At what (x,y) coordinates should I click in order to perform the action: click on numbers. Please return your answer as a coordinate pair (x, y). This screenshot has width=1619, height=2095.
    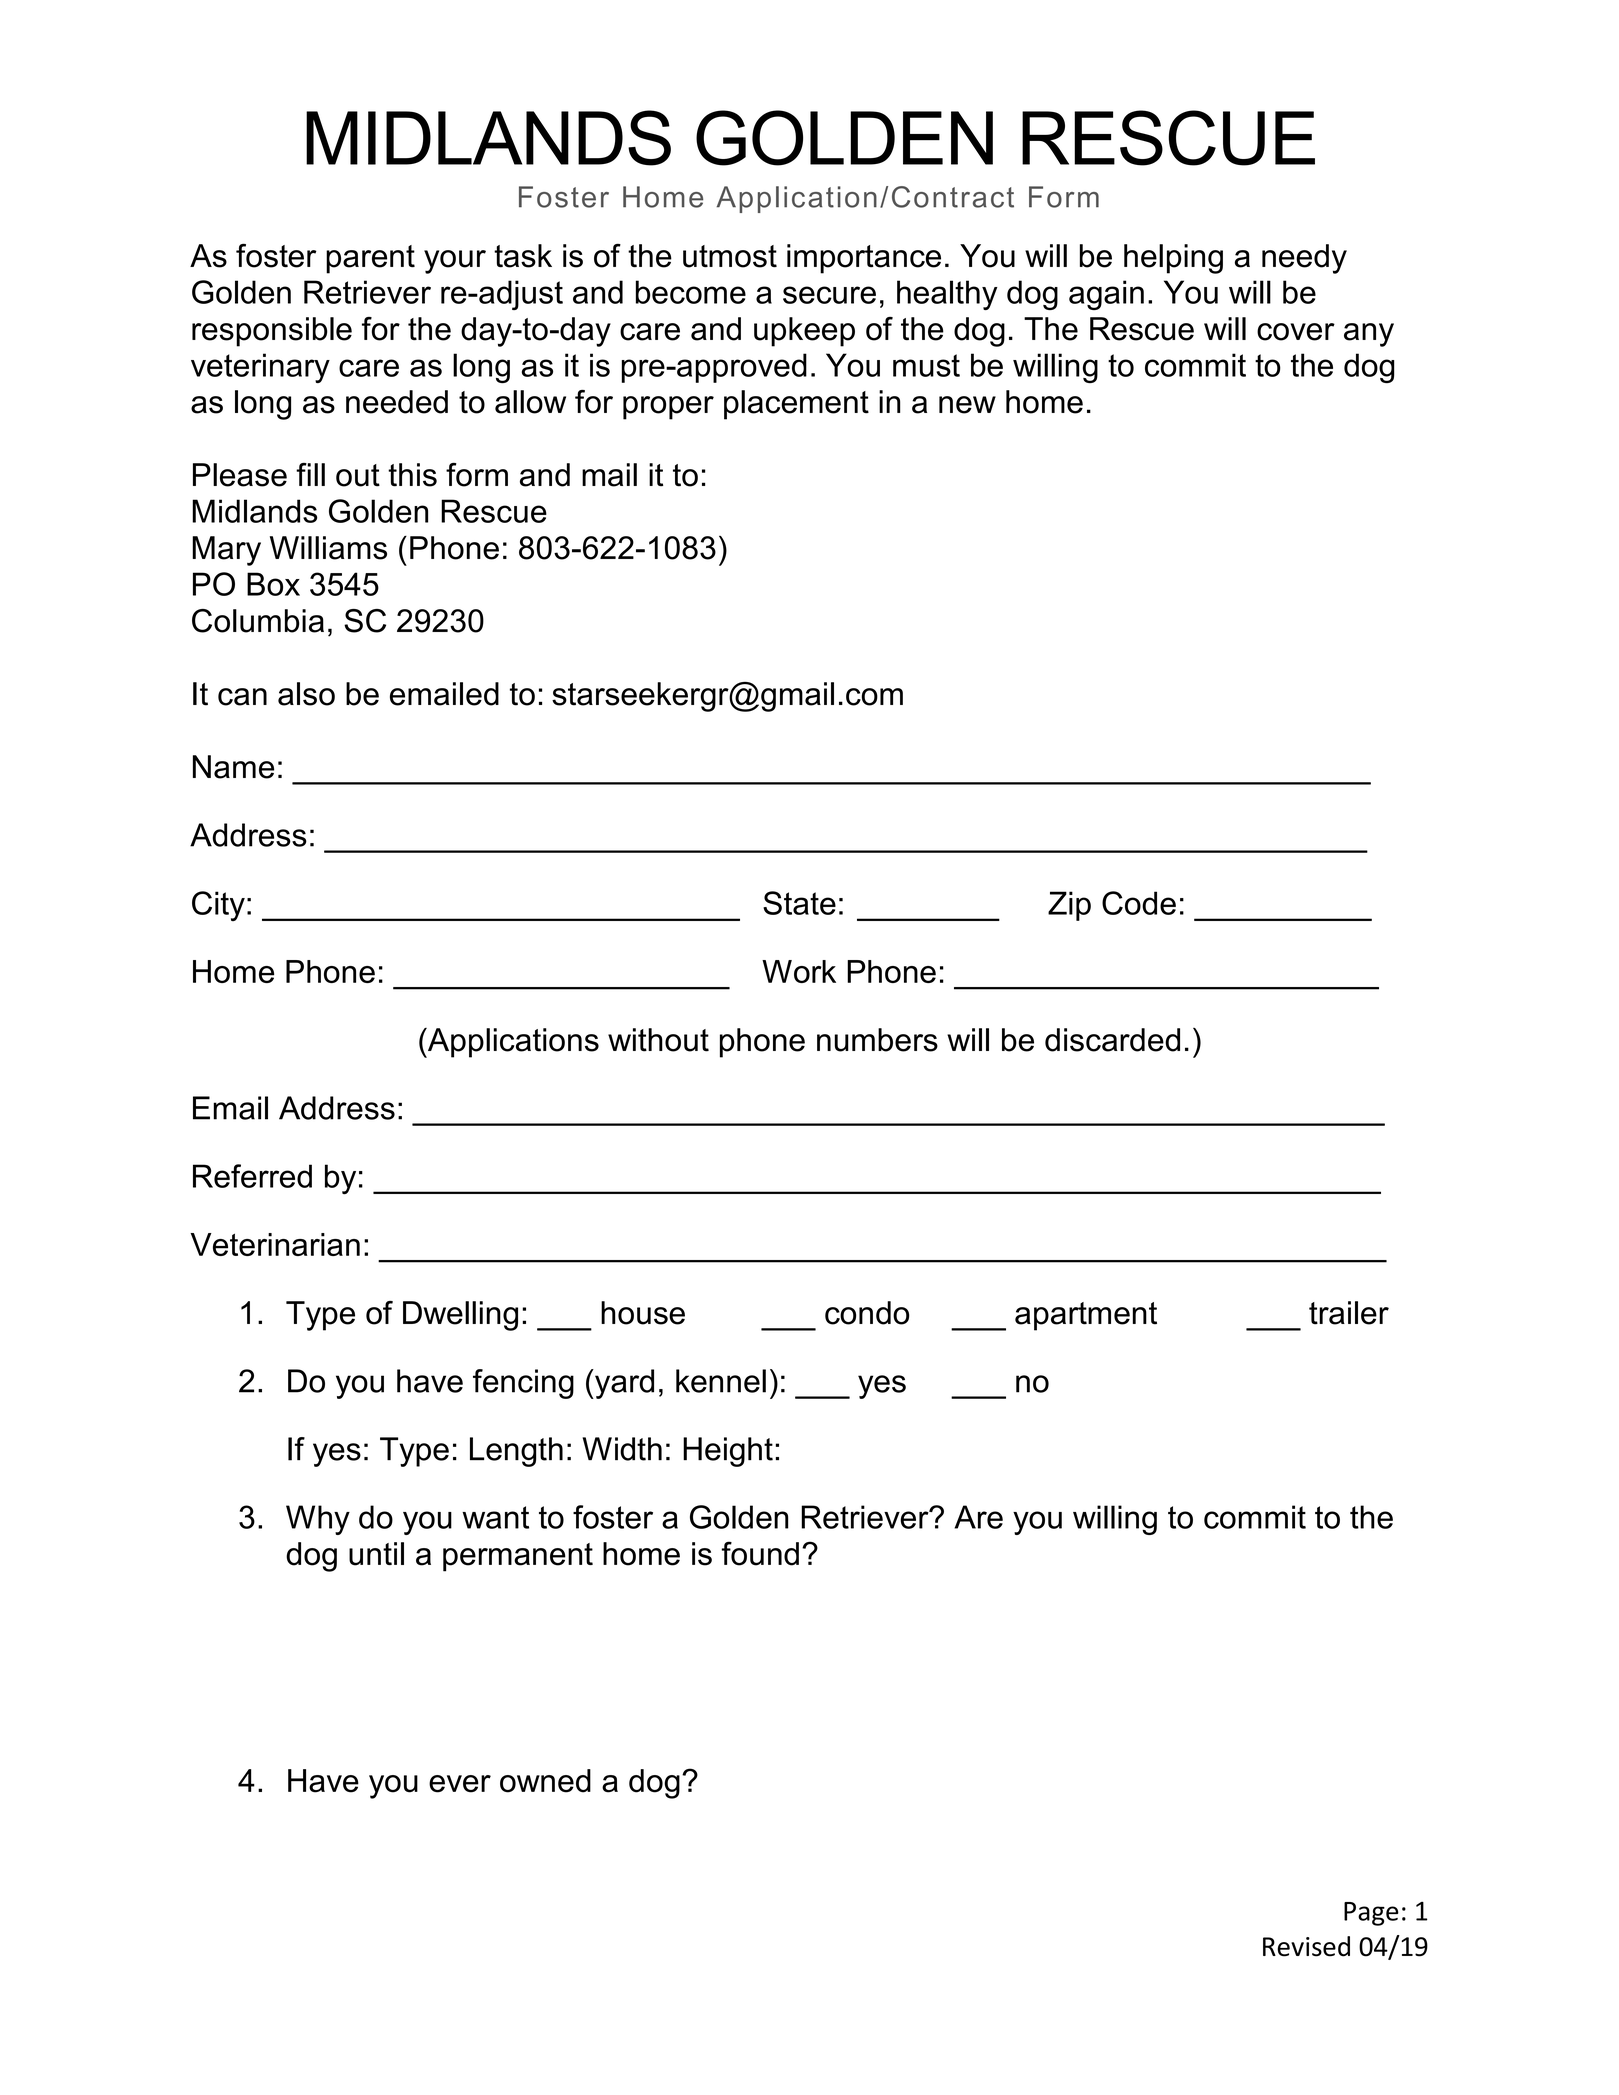
    Looking at the image, I should click on (877, 1040).
